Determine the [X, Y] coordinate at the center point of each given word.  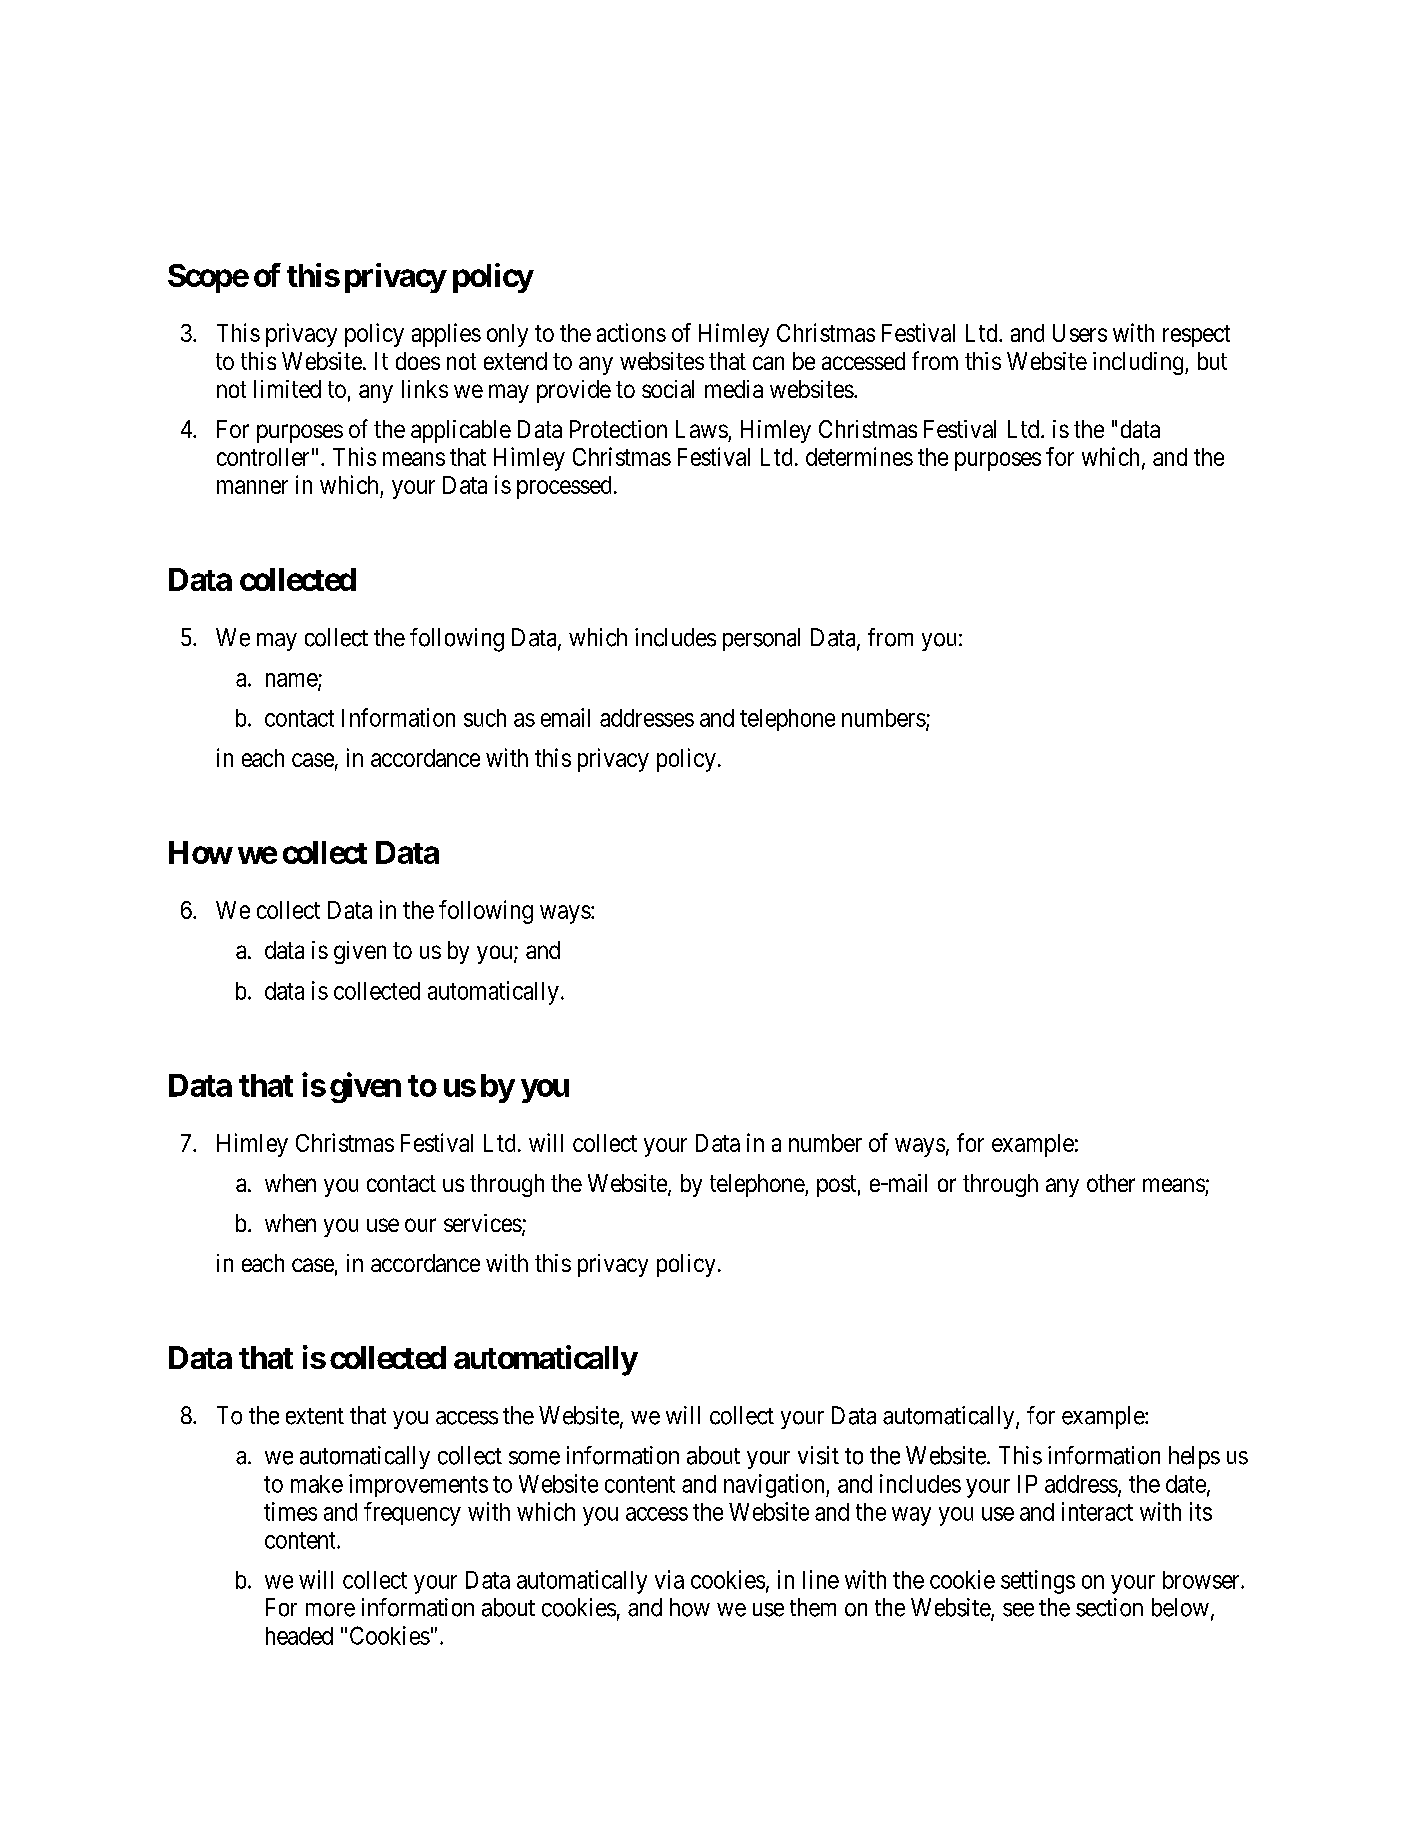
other [1111, 1183]
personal [761, 639]
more [330, 1610]
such [485, 718]
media [734, 389]
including [1139, 363]
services [483, 1223]
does [418, 361]
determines [859, 456]
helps [1194, 1457]
